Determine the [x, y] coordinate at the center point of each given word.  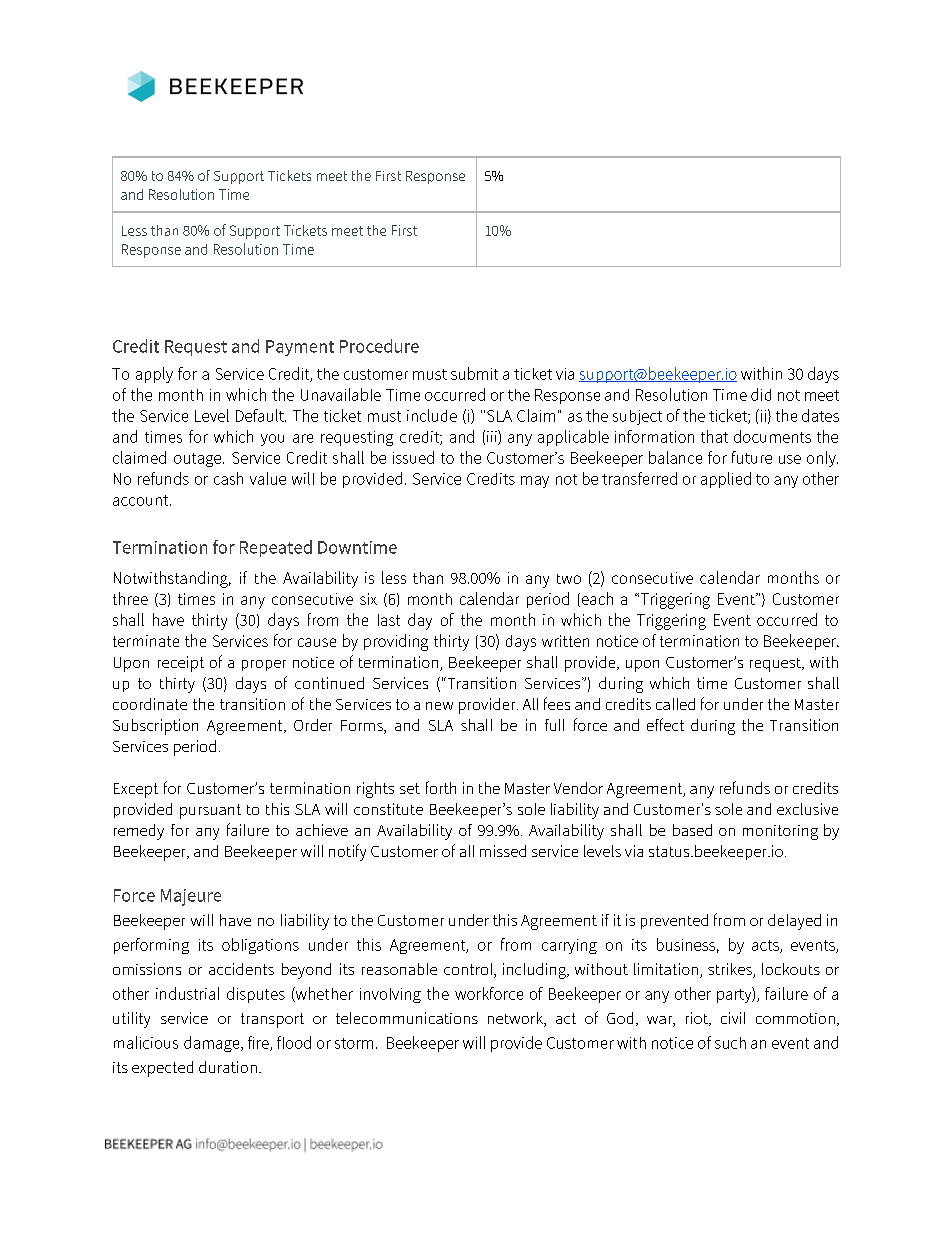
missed [503, 851]
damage [213, 1044]
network [516, 1019]
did [761, 394]
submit [474, 373]
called [675, 704]
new [439, 706]
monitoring [780, 832]
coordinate [150, 704]
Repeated [276, 548]
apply [154, 375]
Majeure [191, 897]
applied [726, 480]
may [535, 482]
